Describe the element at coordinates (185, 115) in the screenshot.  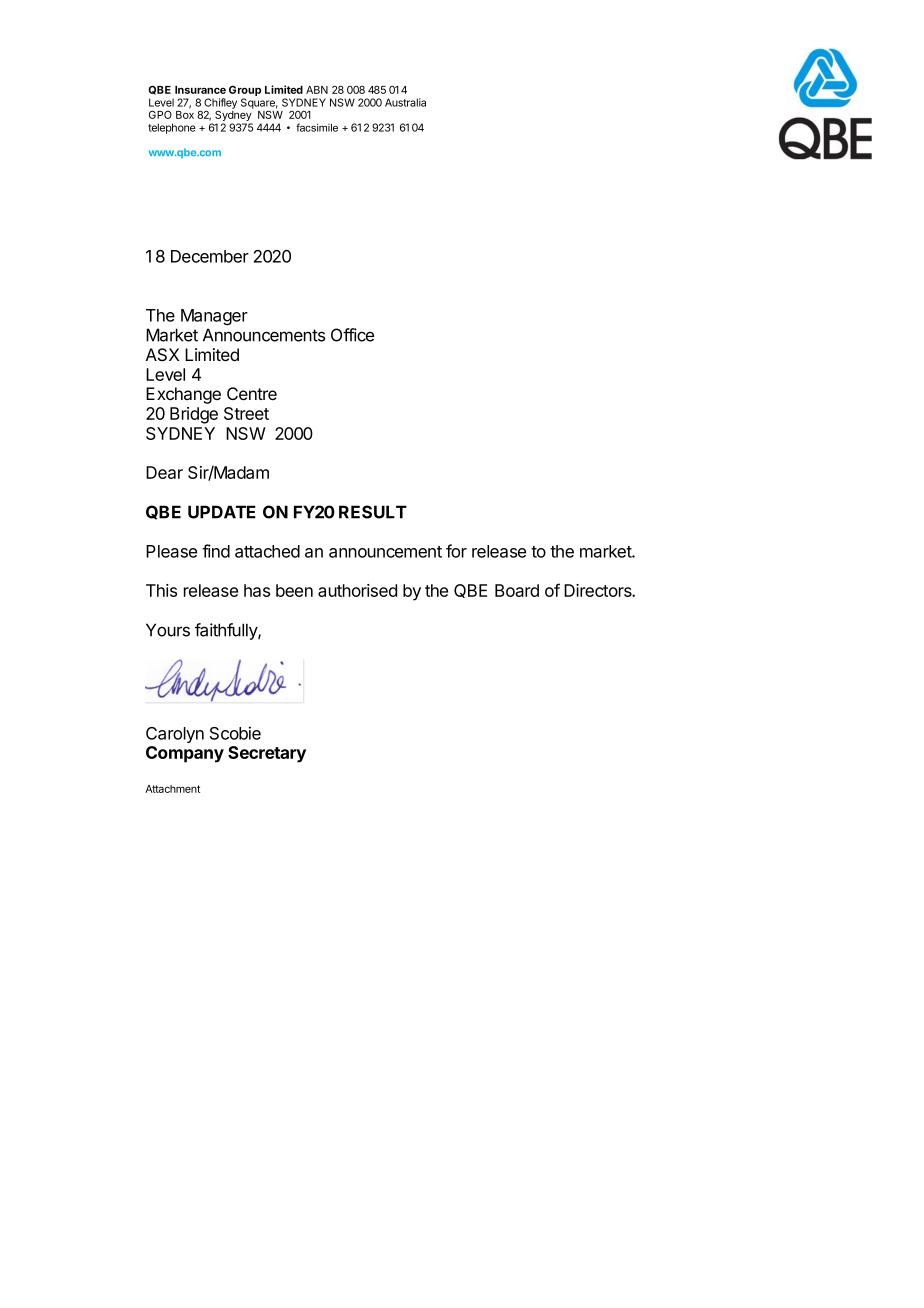
I see `Box` at that location.
